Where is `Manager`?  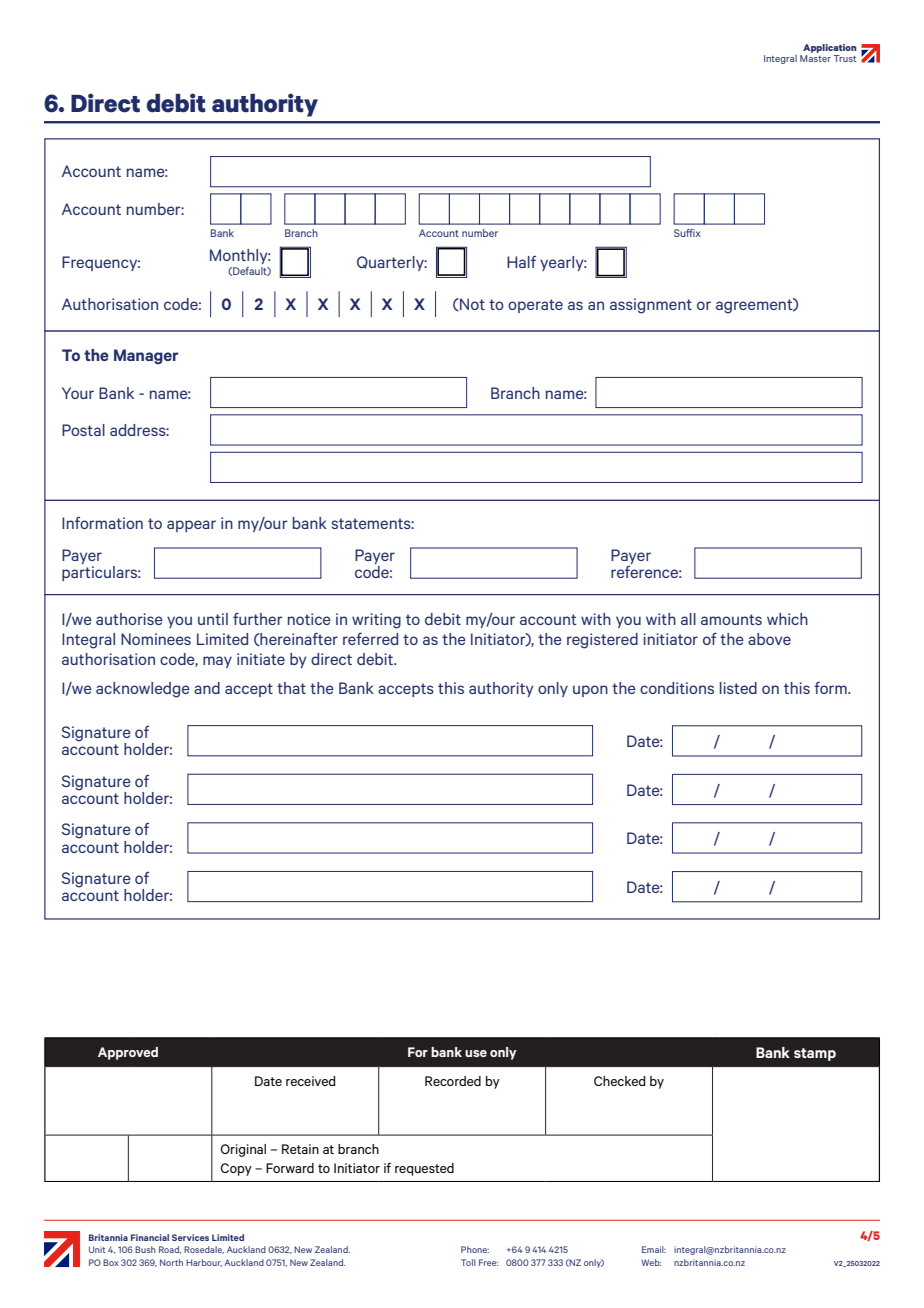 Manager is located at coordinates (146, 356).
